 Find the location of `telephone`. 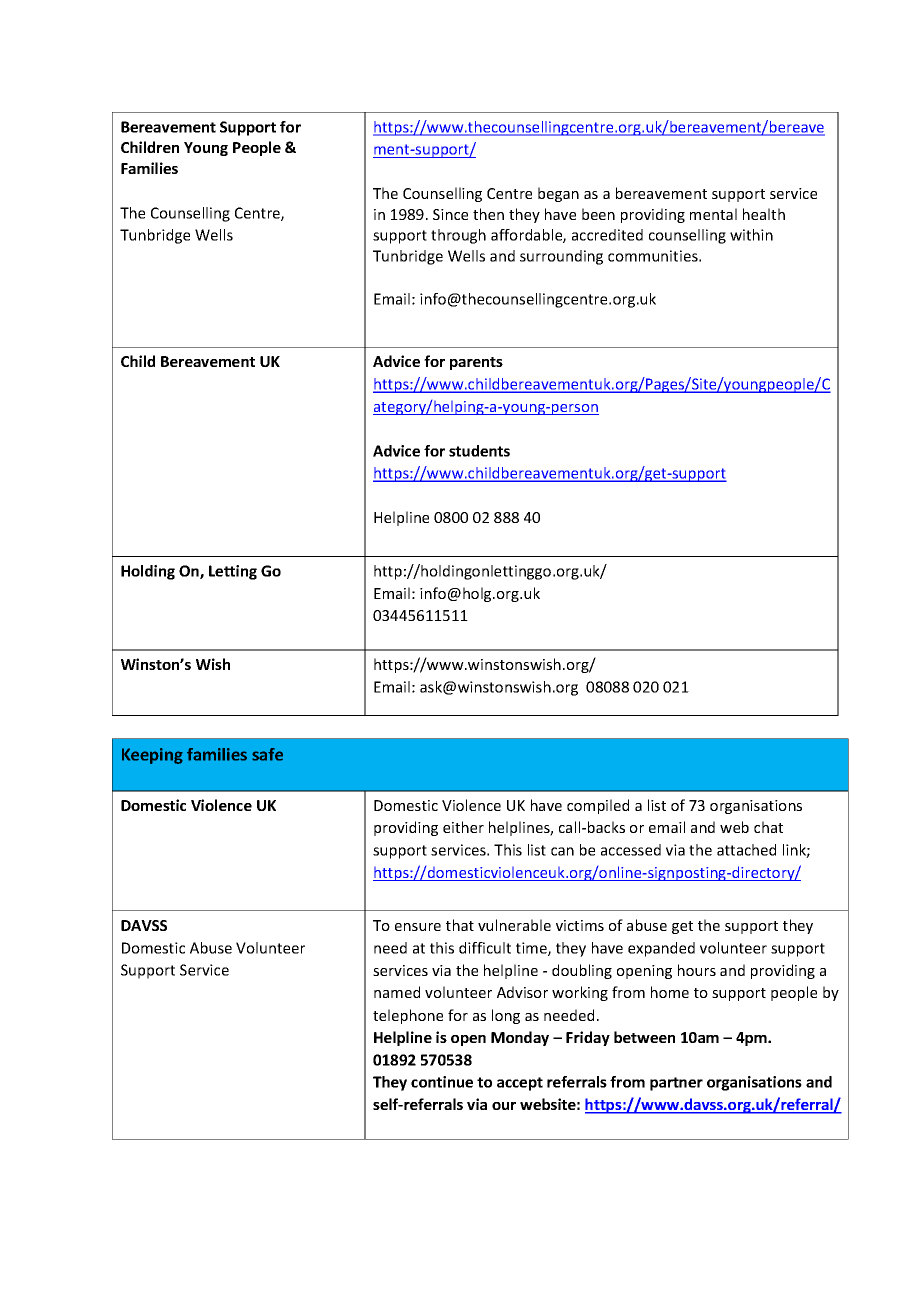

telephone is located at coordinates (408, 1016).
